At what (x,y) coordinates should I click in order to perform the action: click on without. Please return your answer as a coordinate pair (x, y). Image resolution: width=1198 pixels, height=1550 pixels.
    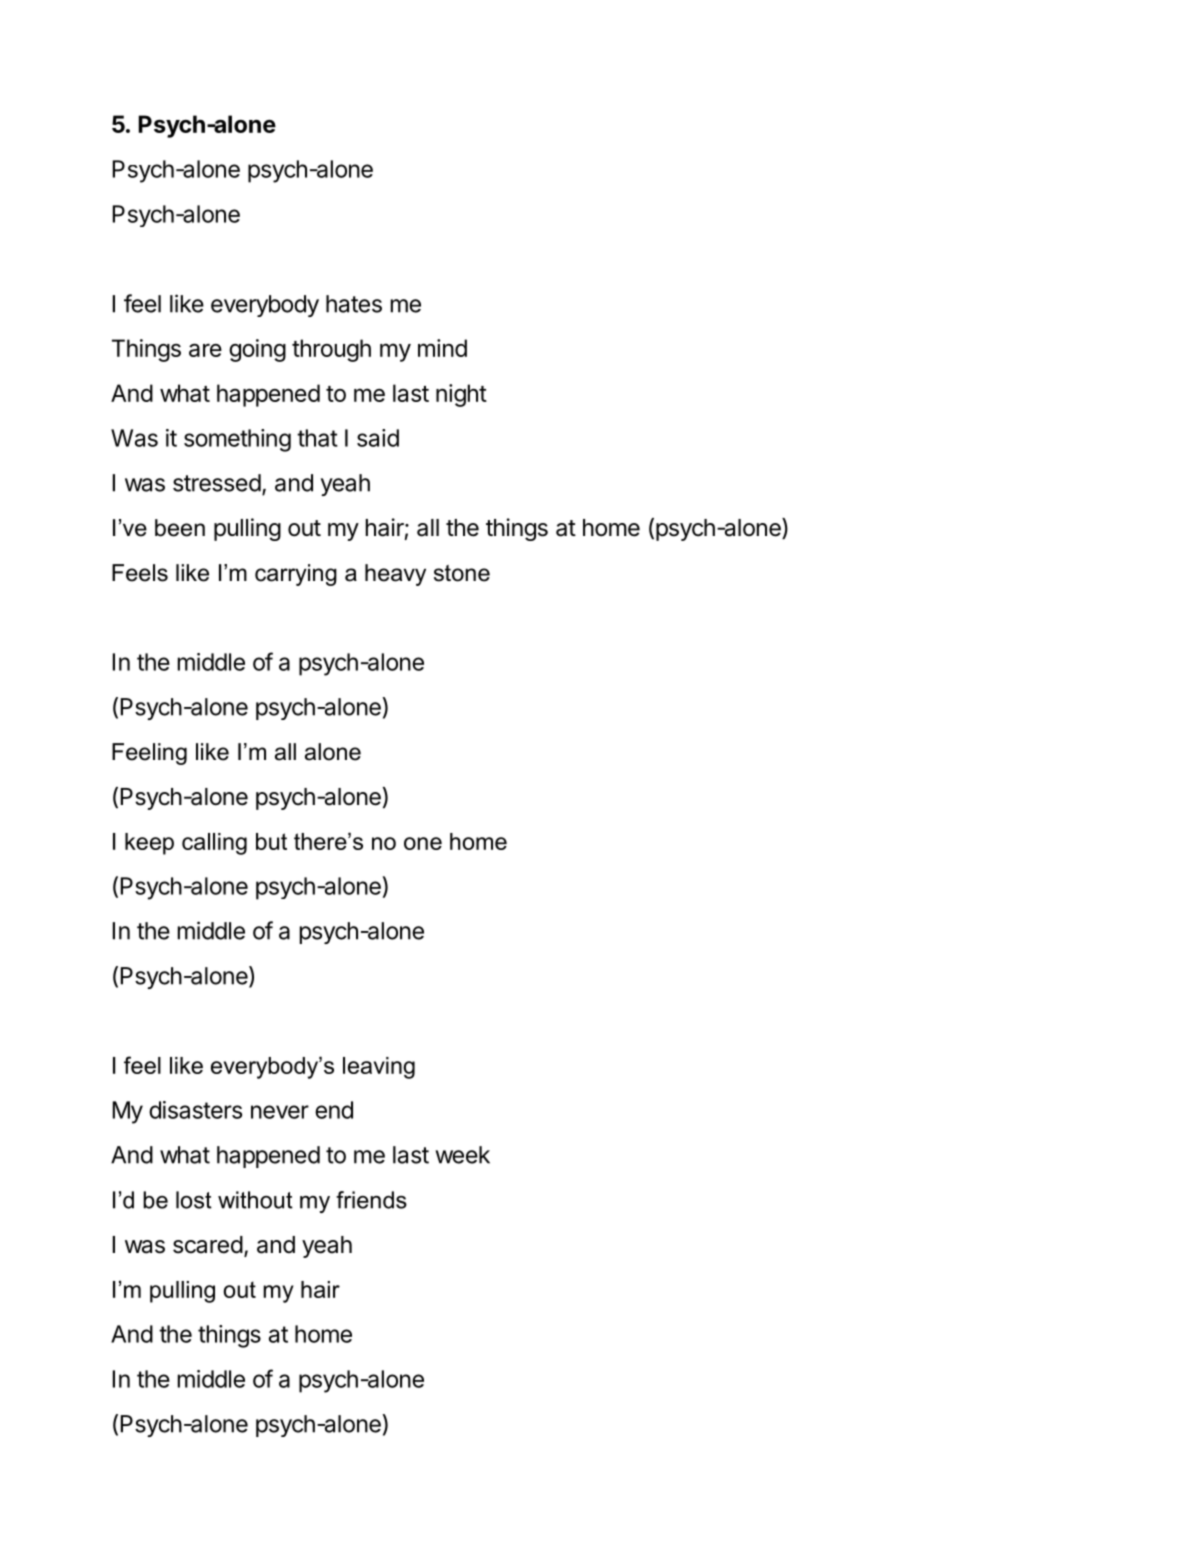
    Looking at the image, I should click on (255, 1200).
